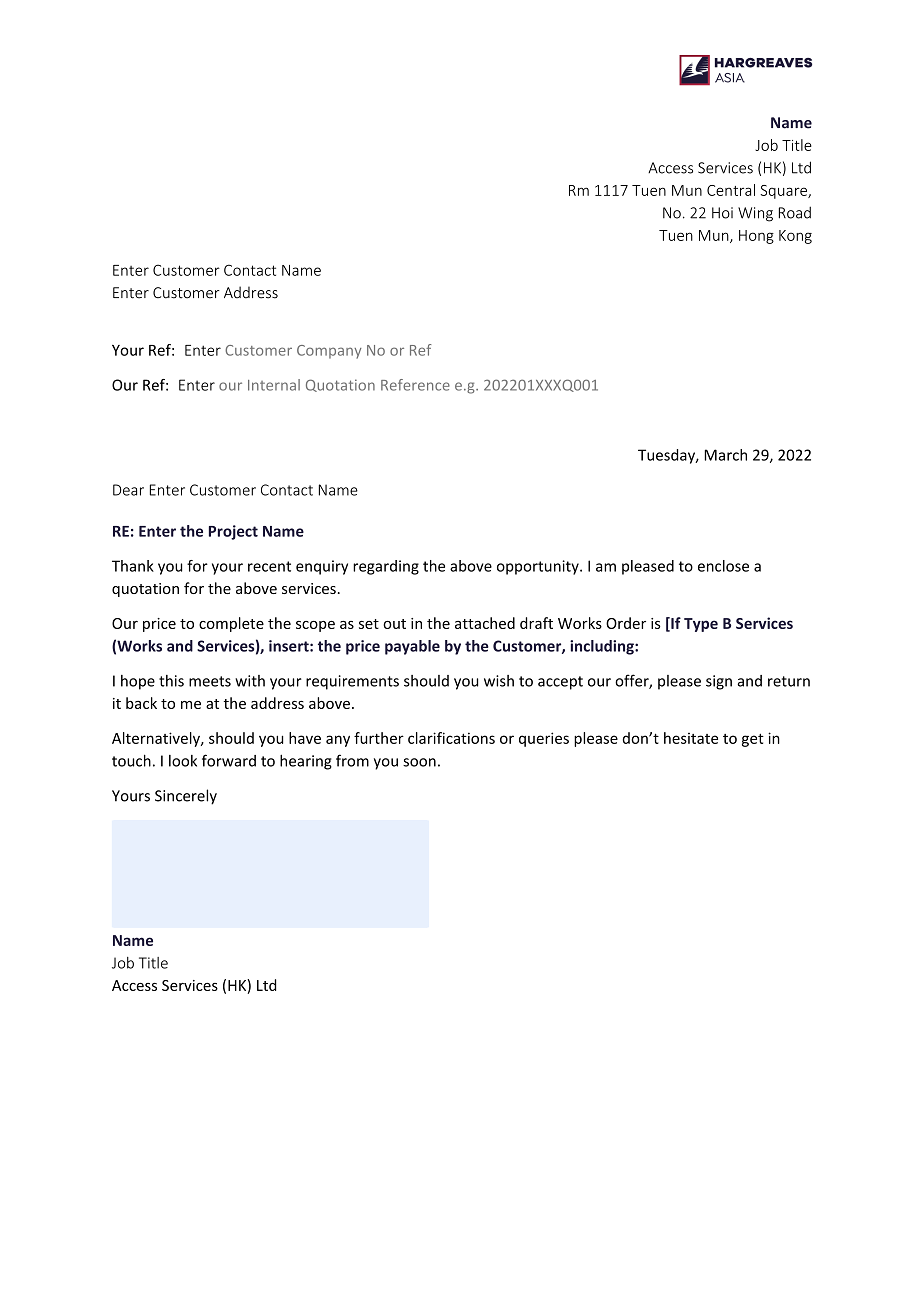 Image resolution: width=924 pixels, height=1308 pixels. I want to click on enclose, so click(723, 566).
